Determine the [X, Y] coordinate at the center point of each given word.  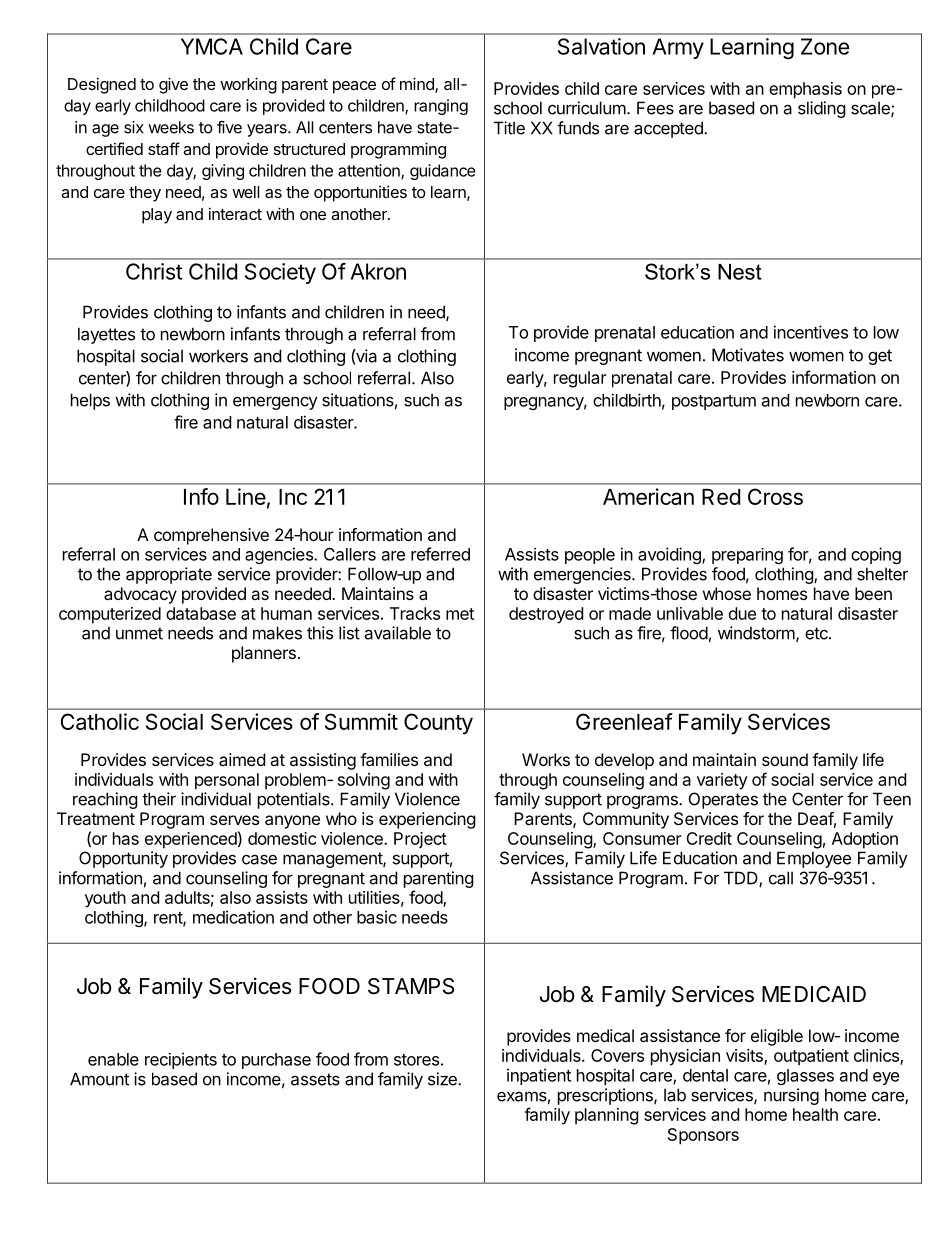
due [742, 613]
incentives [811, 332]
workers [218, 356]
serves [234, 820]
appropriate [169, 575]
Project [420, 840]
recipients [181, 1060]
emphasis [805, 90]
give [173, 85]
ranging [441, 107]
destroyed [546, 615]
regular [580, 379]
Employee [814, 859]
